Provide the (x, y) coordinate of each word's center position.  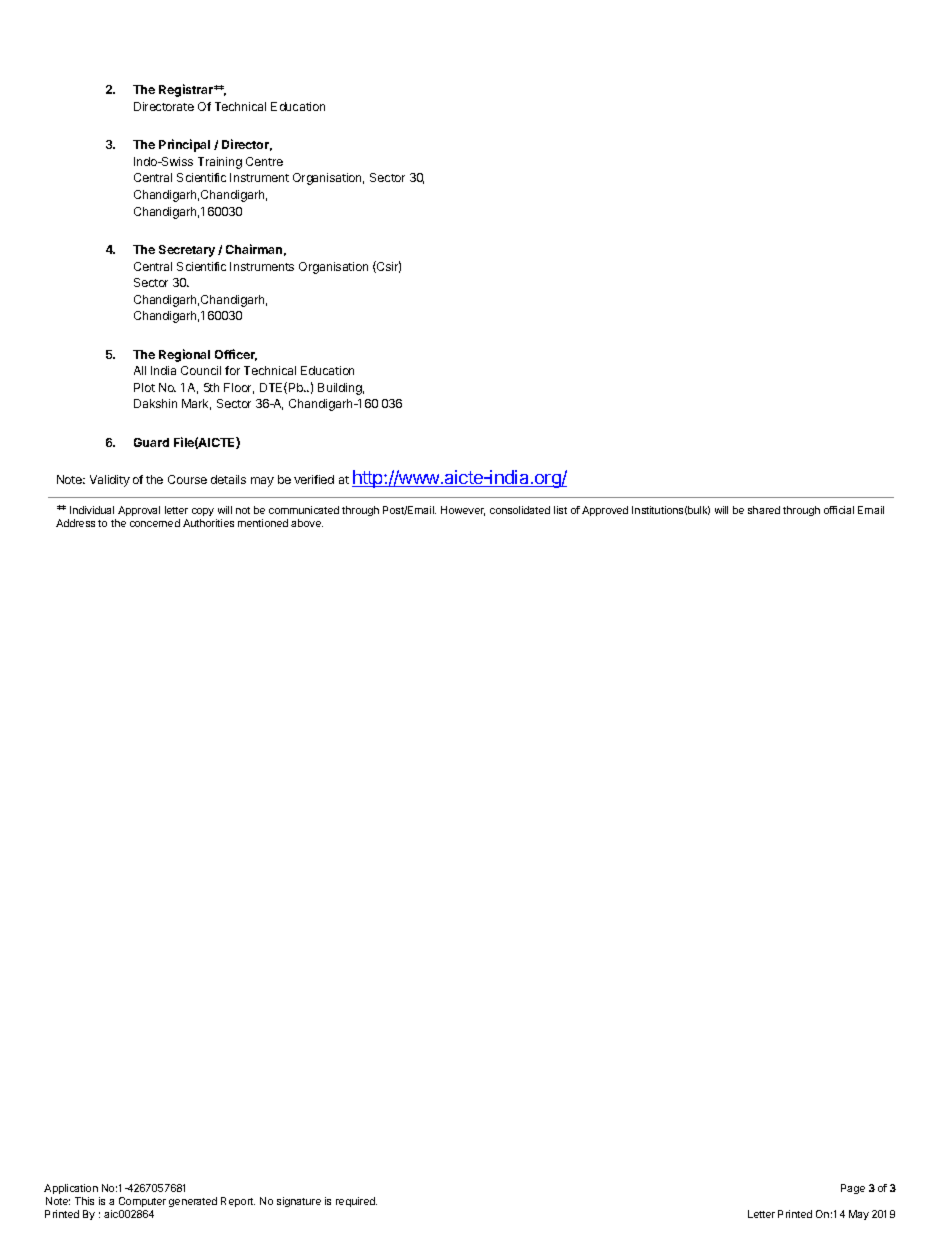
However (463, 511)
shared (764, 510)
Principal (184, 145)
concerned (155, 523)
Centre (264, 161)
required (356, 1202)
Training (220, 163)
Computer (142, 1202)
